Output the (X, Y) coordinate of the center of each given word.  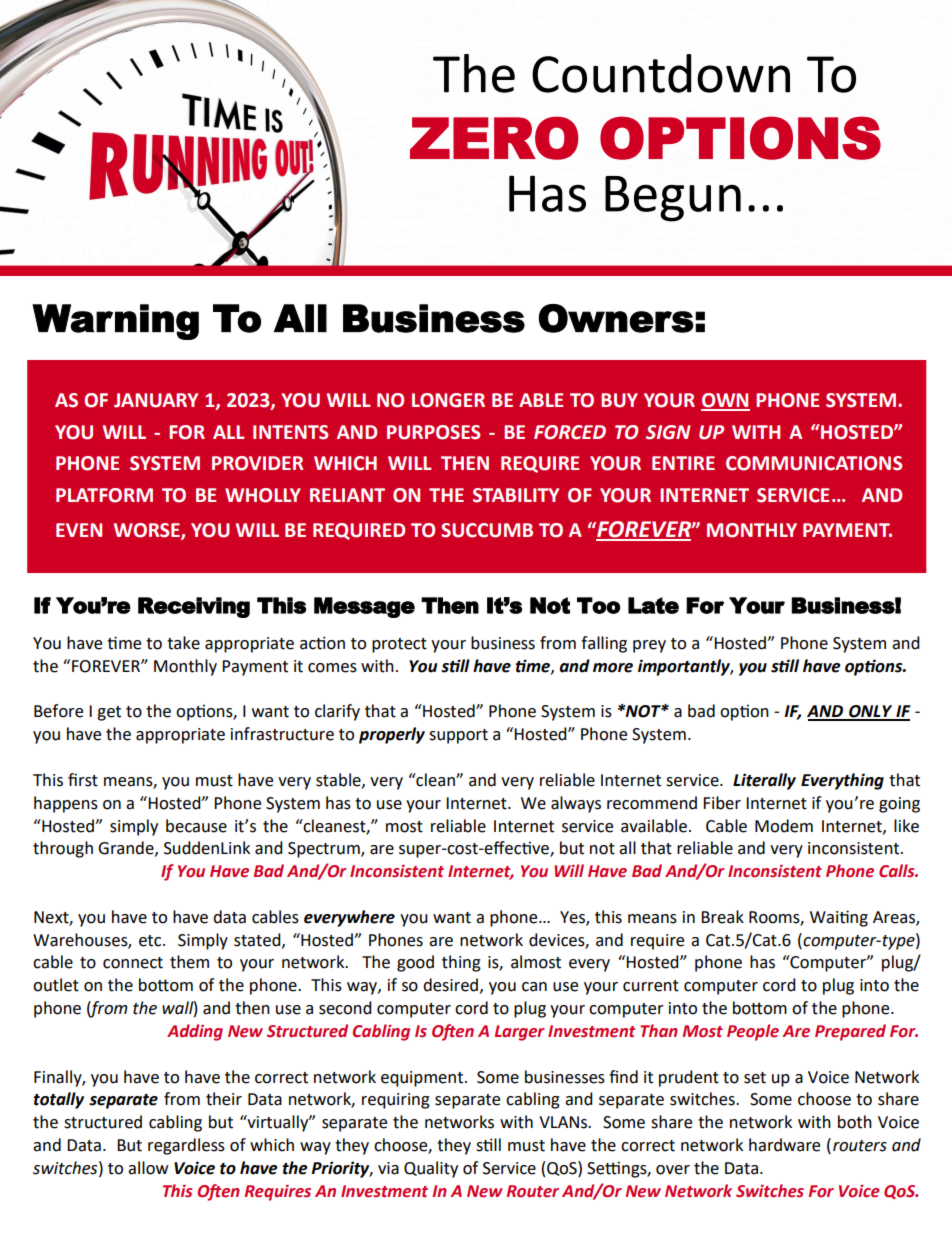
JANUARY (156, 400)
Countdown (661, 73)
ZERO (494, 138)
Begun (673, 199)
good (415, 963)
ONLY (871, 712)
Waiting (839, 918)
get (109, 713)
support (458, 736)
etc (151, 941)
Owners (616, 318)
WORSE (148, 531)
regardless (186, 1146)
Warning (115, 322)
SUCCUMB (487, 530)
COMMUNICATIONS (814, 463)
